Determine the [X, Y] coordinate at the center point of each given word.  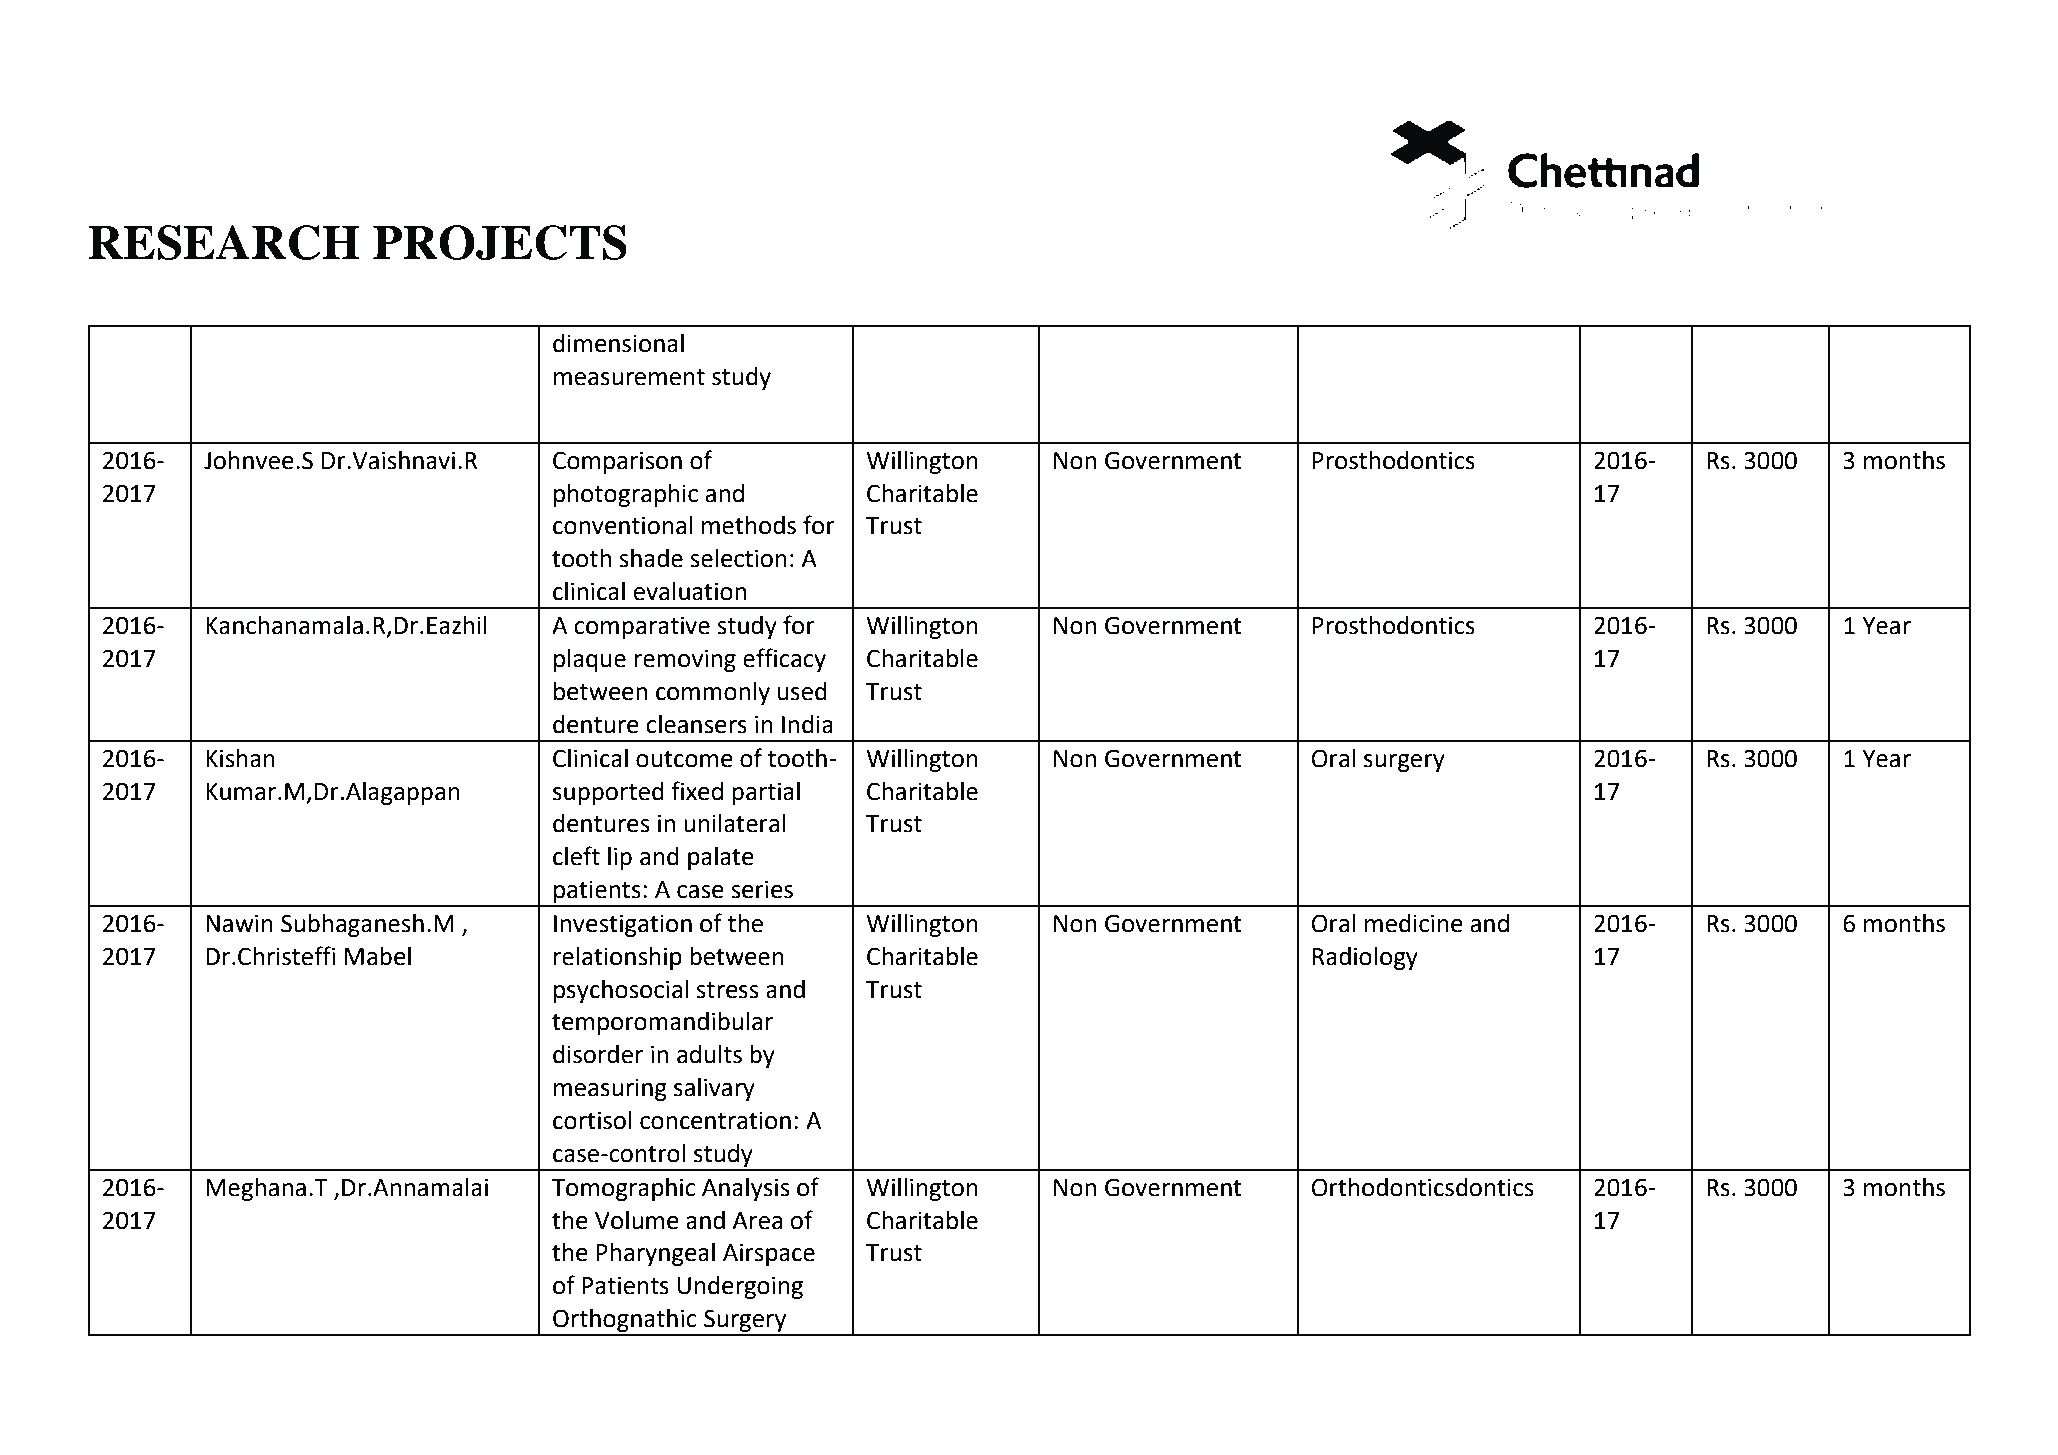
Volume [637, 1220]
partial [766, 793]
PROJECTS [500, 242]
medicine [1414, 923]
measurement [629, 377]
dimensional [618, 343]
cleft [576, 856]
